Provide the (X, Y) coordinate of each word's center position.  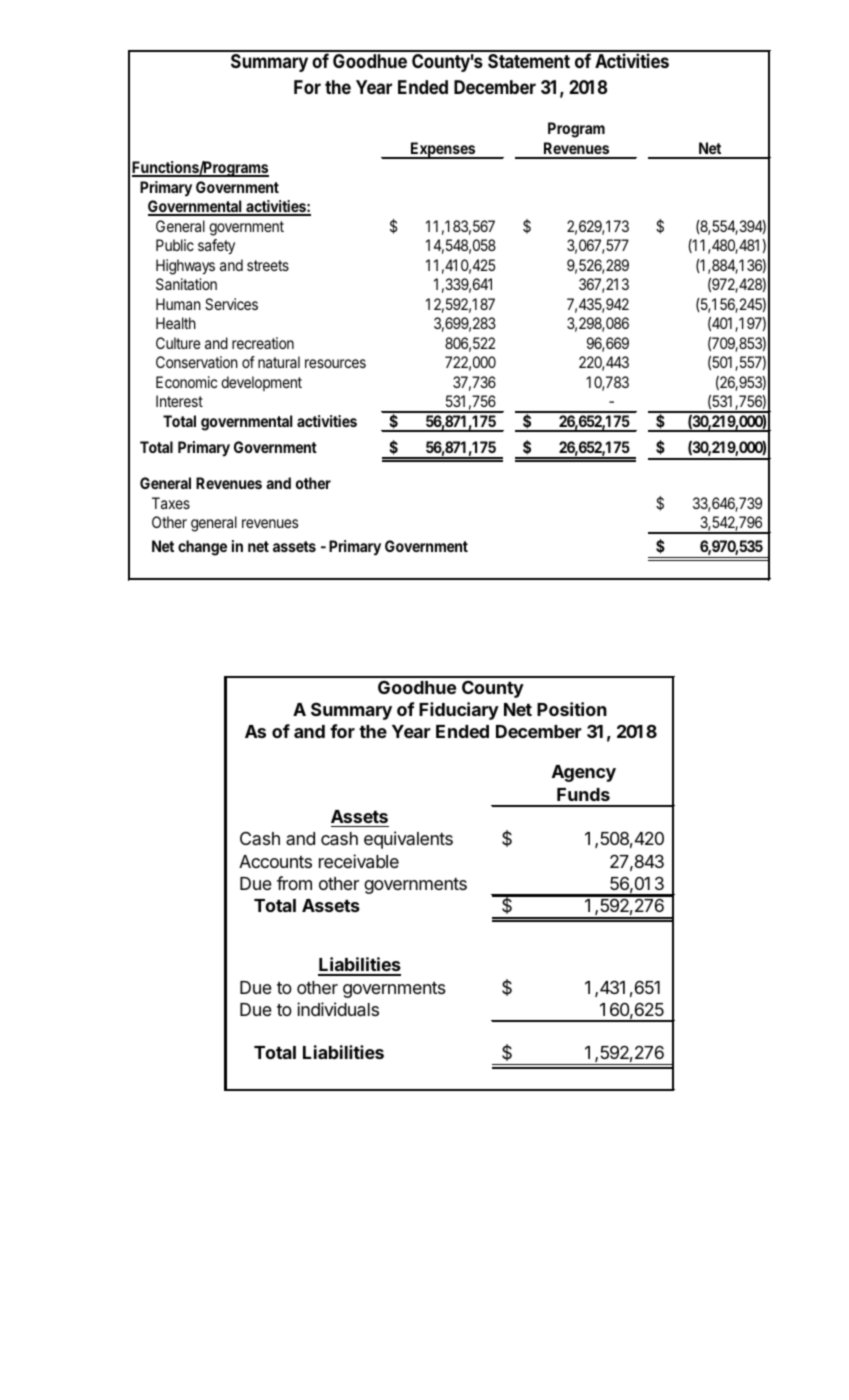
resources (335, 363)
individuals (338, 1009)
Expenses (443, 150)
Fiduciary (459, 711)
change (202, 548)
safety (216, 247)
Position (572, 709)
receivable (359, 861)
